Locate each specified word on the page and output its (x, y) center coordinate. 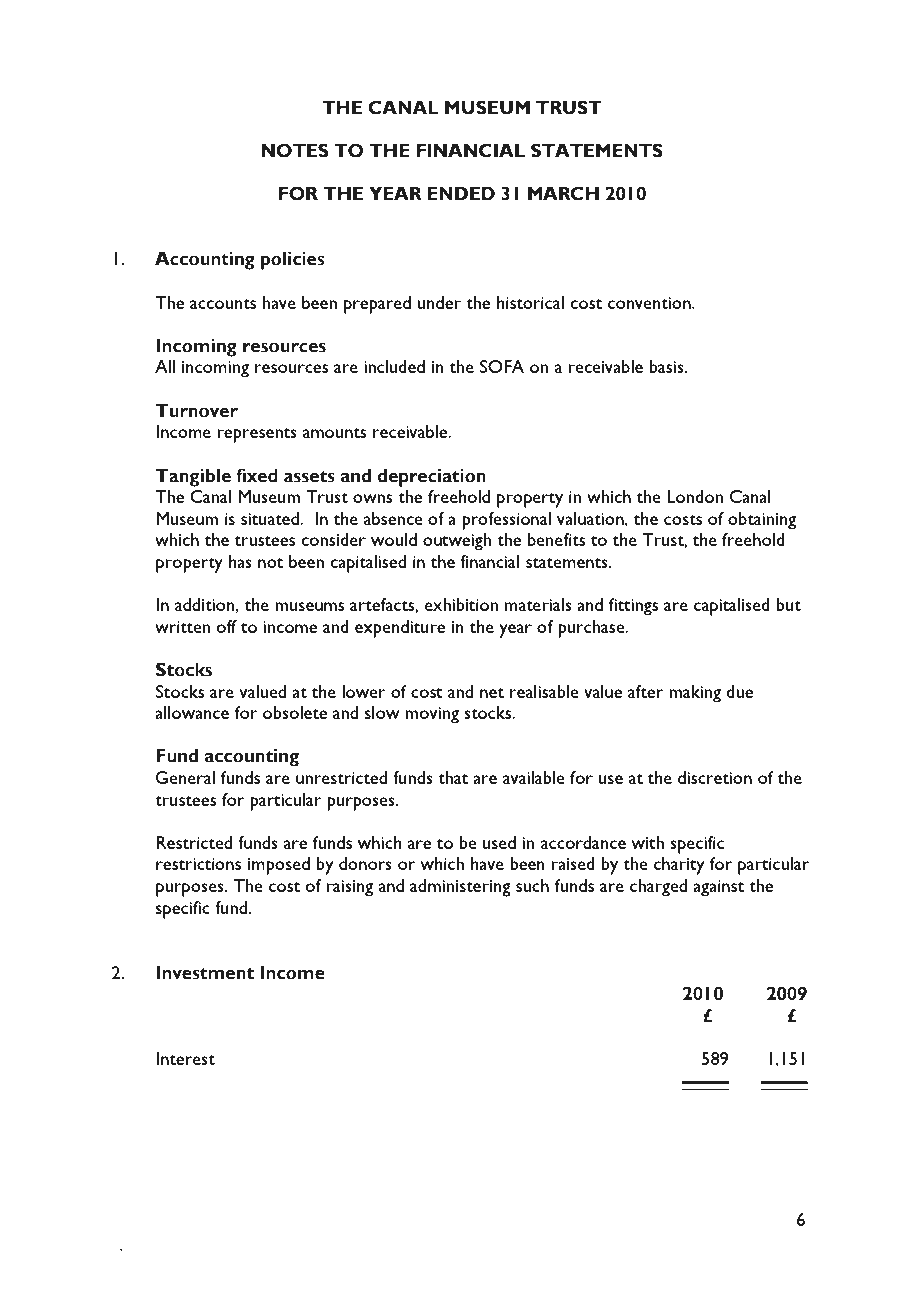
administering (460, 888)
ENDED (461, 193)
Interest (185, 1058)
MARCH (563, 193)
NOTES (295, 150)
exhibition (461, 604)
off (226, 626)
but (788, 604)
